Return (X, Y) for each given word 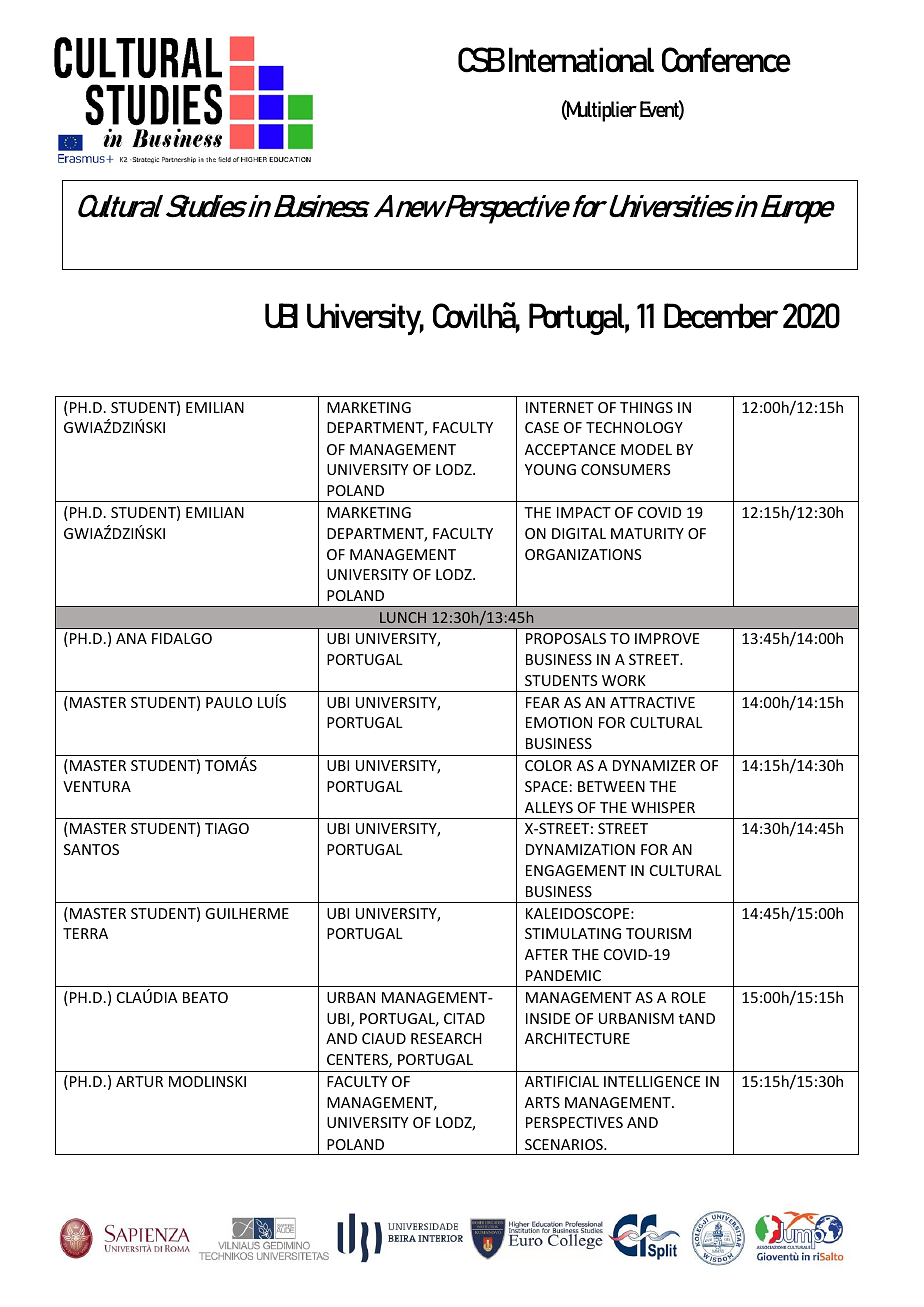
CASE (542, 427)
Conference (726, 60)
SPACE (546, 786)
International (581, 60)
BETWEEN (611, 786)
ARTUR (139, 1081)
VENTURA (97, 786)
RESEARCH (446, 1038)
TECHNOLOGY (634, 427)
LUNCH (403, 617)
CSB (481, 60)
